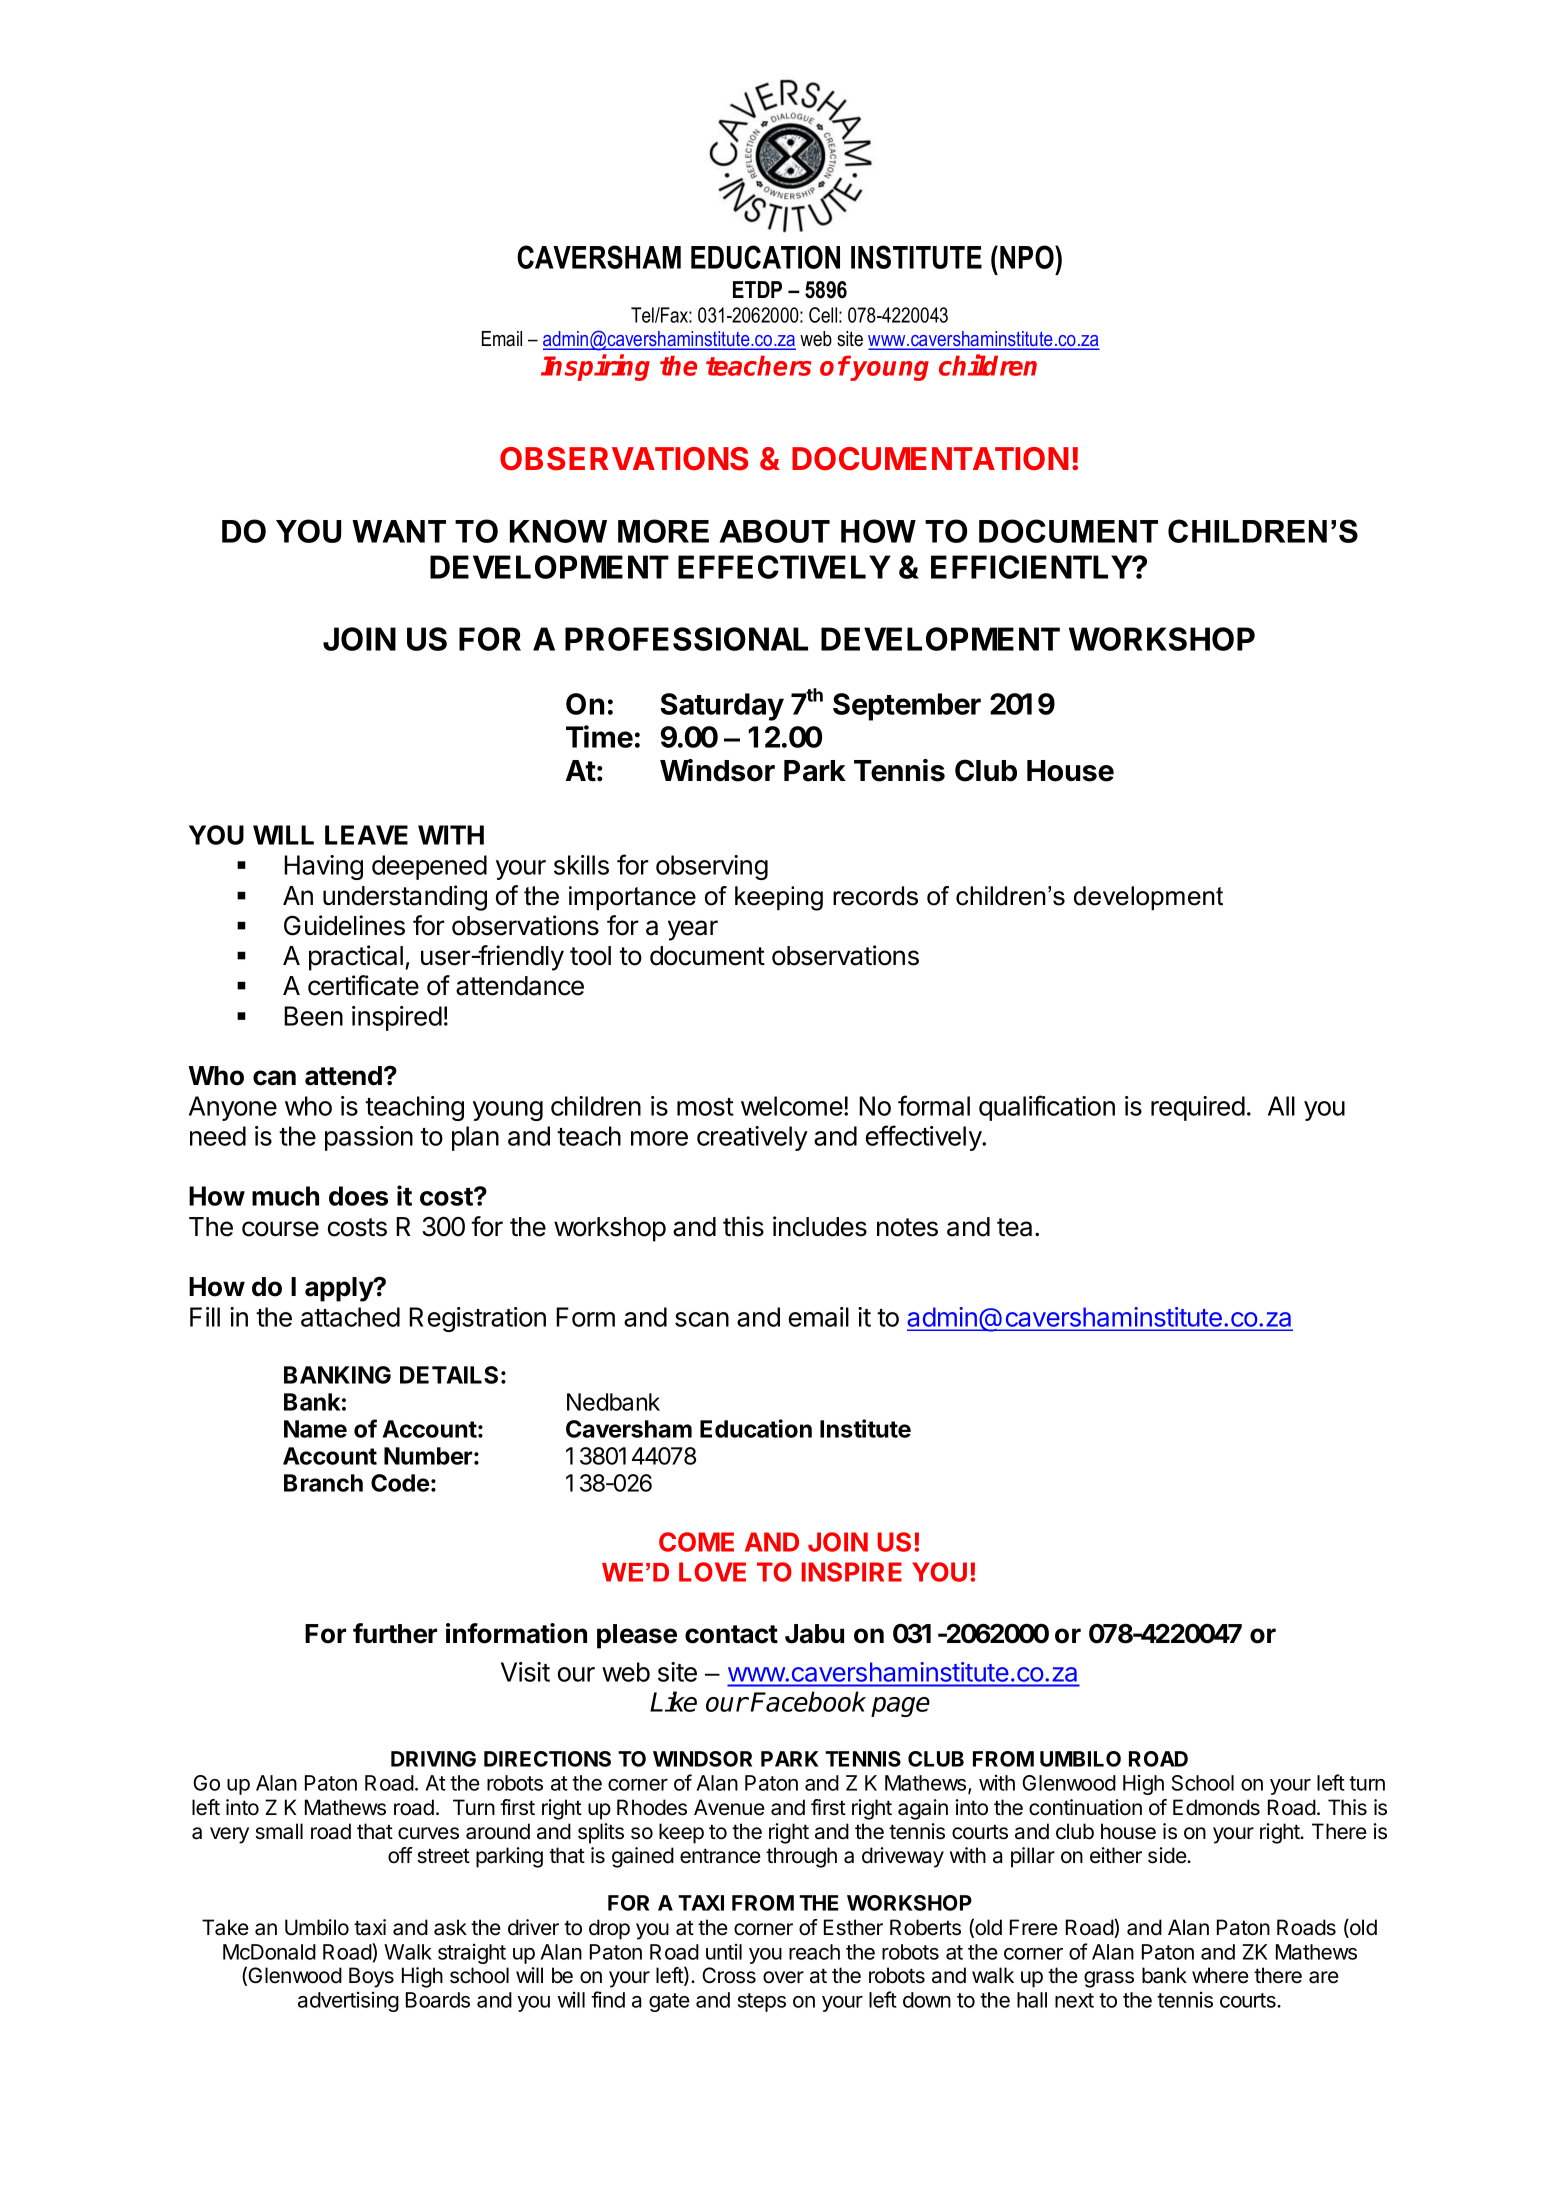  I want to click on contact, so click(731, 1634).
